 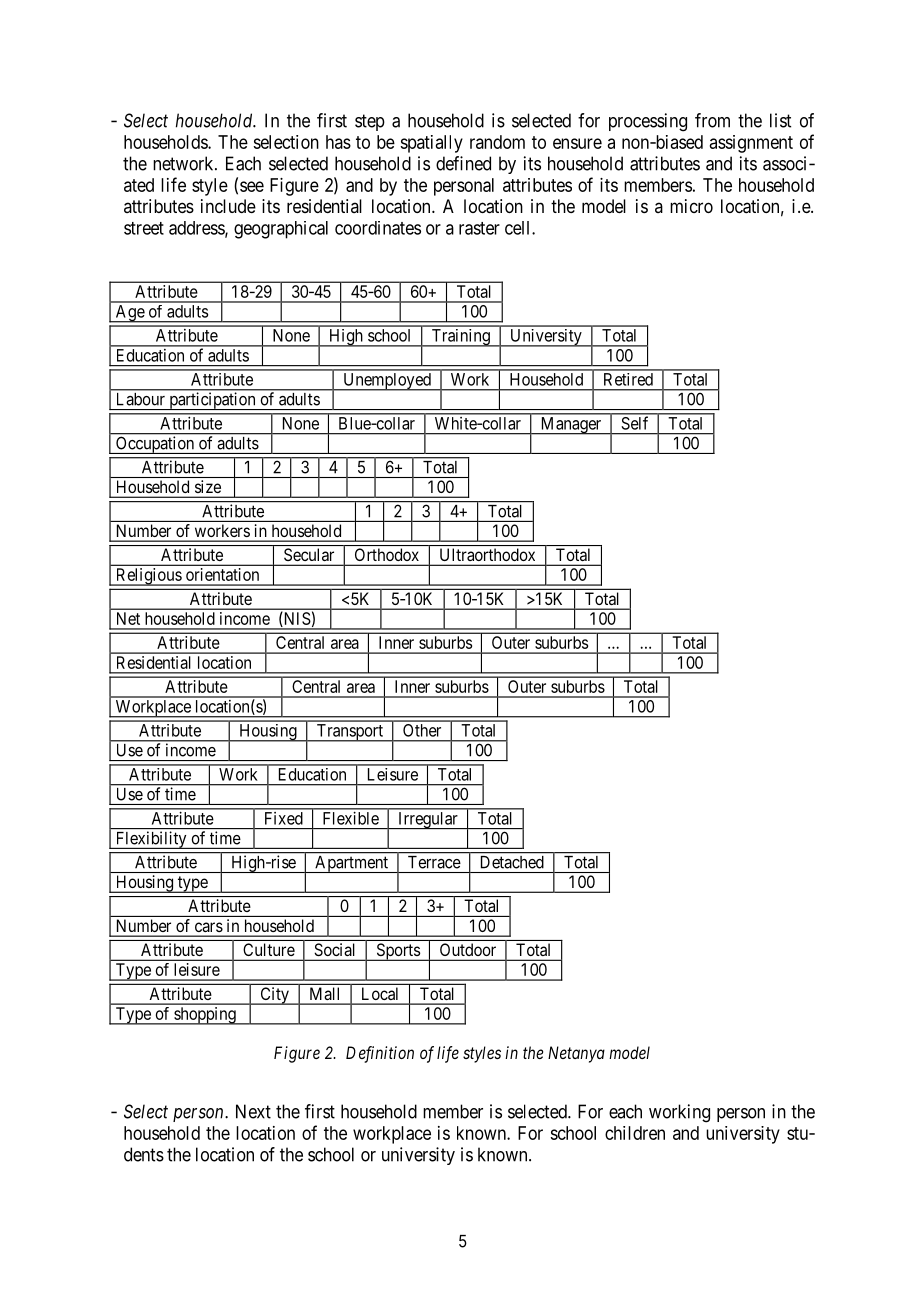 I want to click on from, so click(x=712, y=120).
